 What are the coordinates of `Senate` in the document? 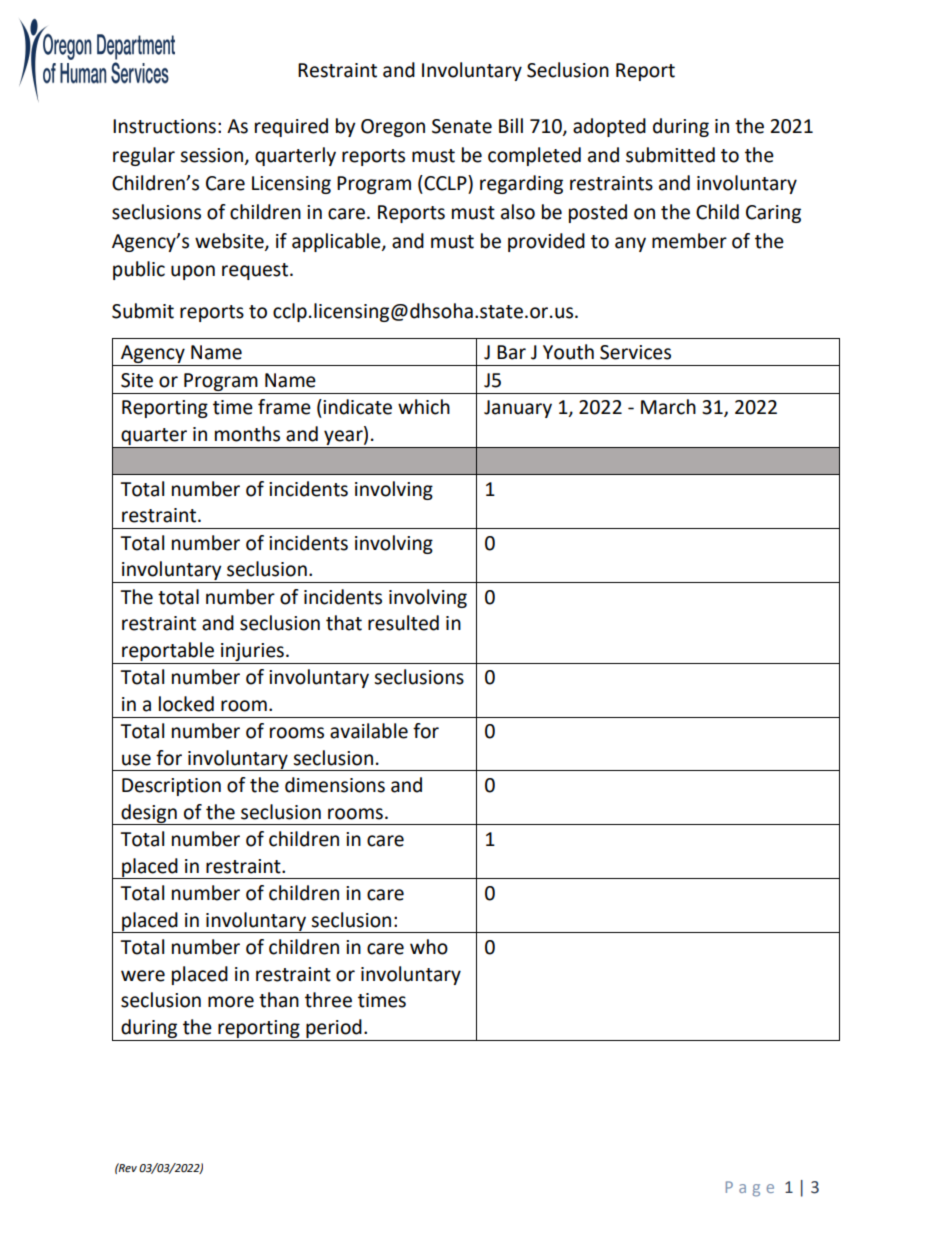 It's located at (462, 126).
